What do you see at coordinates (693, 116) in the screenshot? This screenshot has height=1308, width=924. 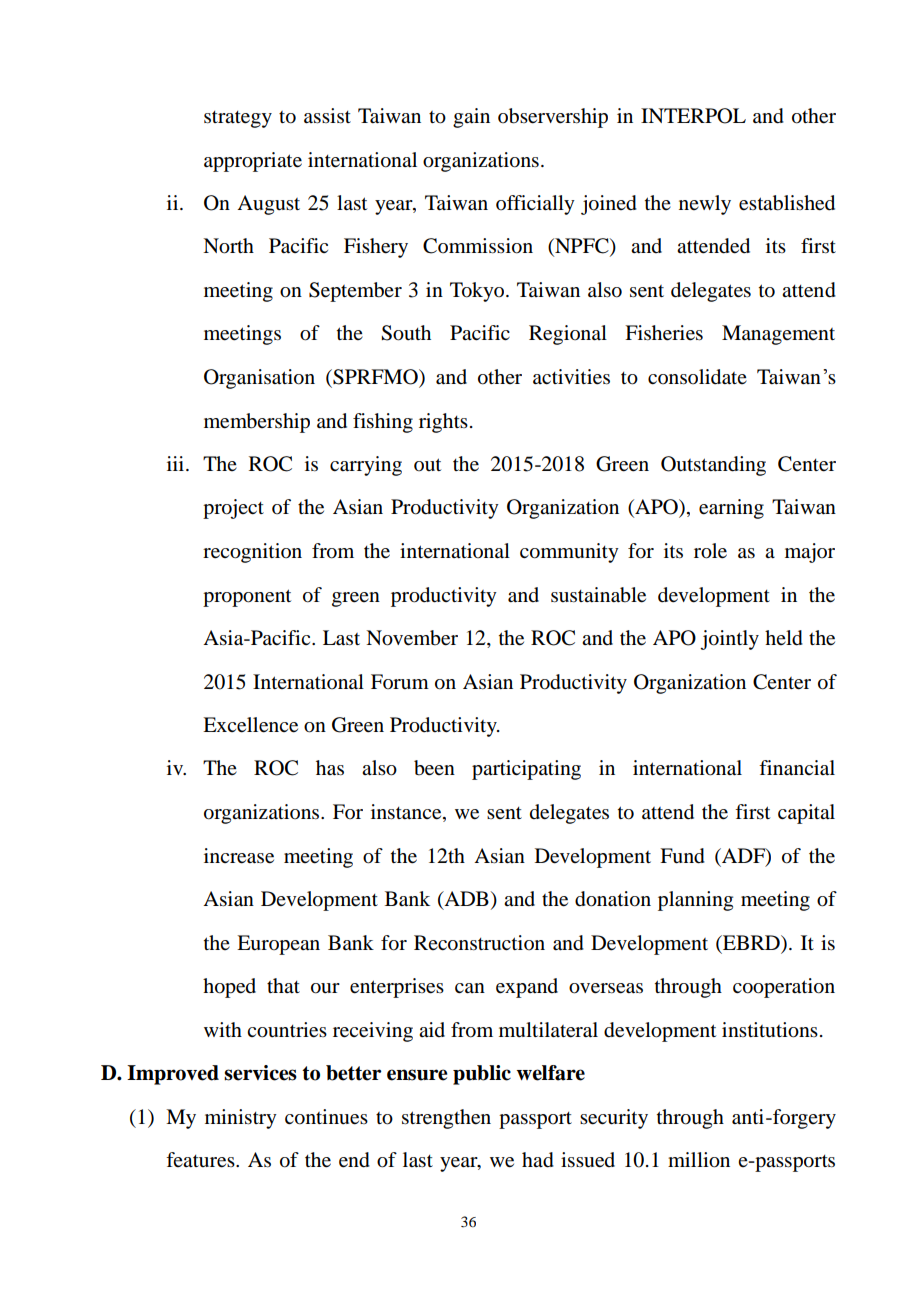 I see `INTERPOL` at bounding box center [693, 116].
